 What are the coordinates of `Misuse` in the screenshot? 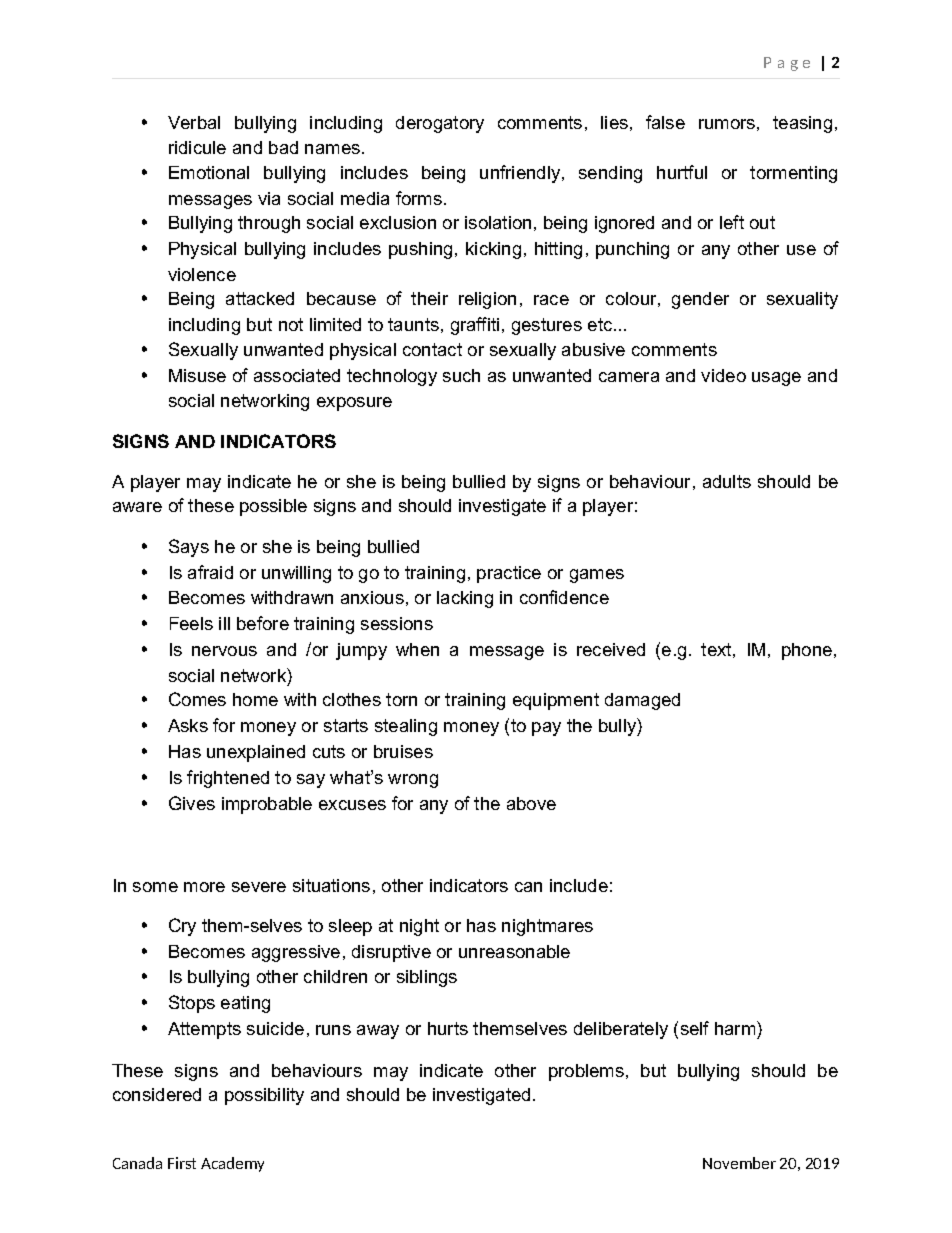 It's located at (197, 375).
